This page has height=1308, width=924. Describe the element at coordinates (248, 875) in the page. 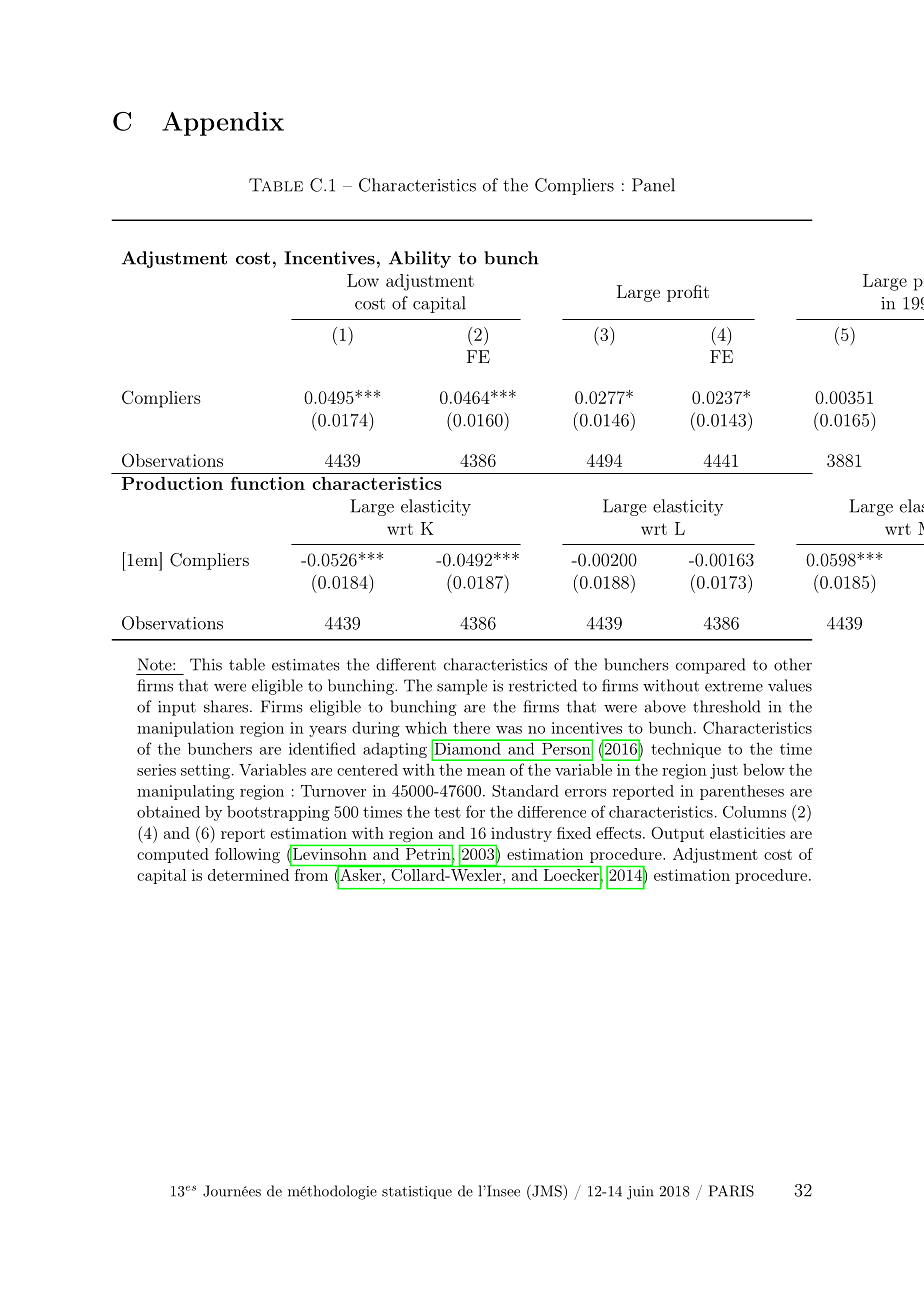

I see `determined` at that location.
